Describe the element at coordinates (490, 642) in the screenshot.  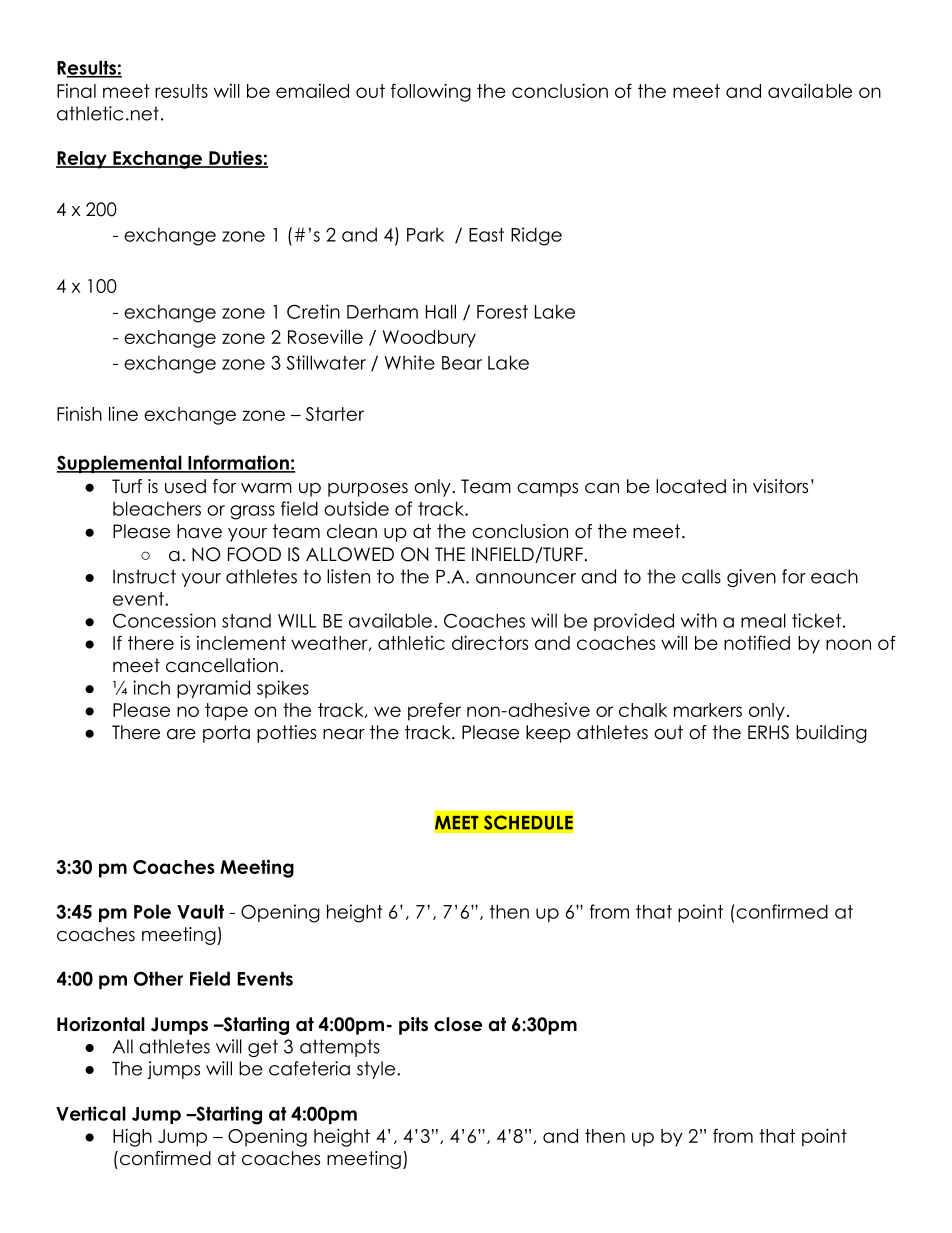
I see `directors` at that location.
